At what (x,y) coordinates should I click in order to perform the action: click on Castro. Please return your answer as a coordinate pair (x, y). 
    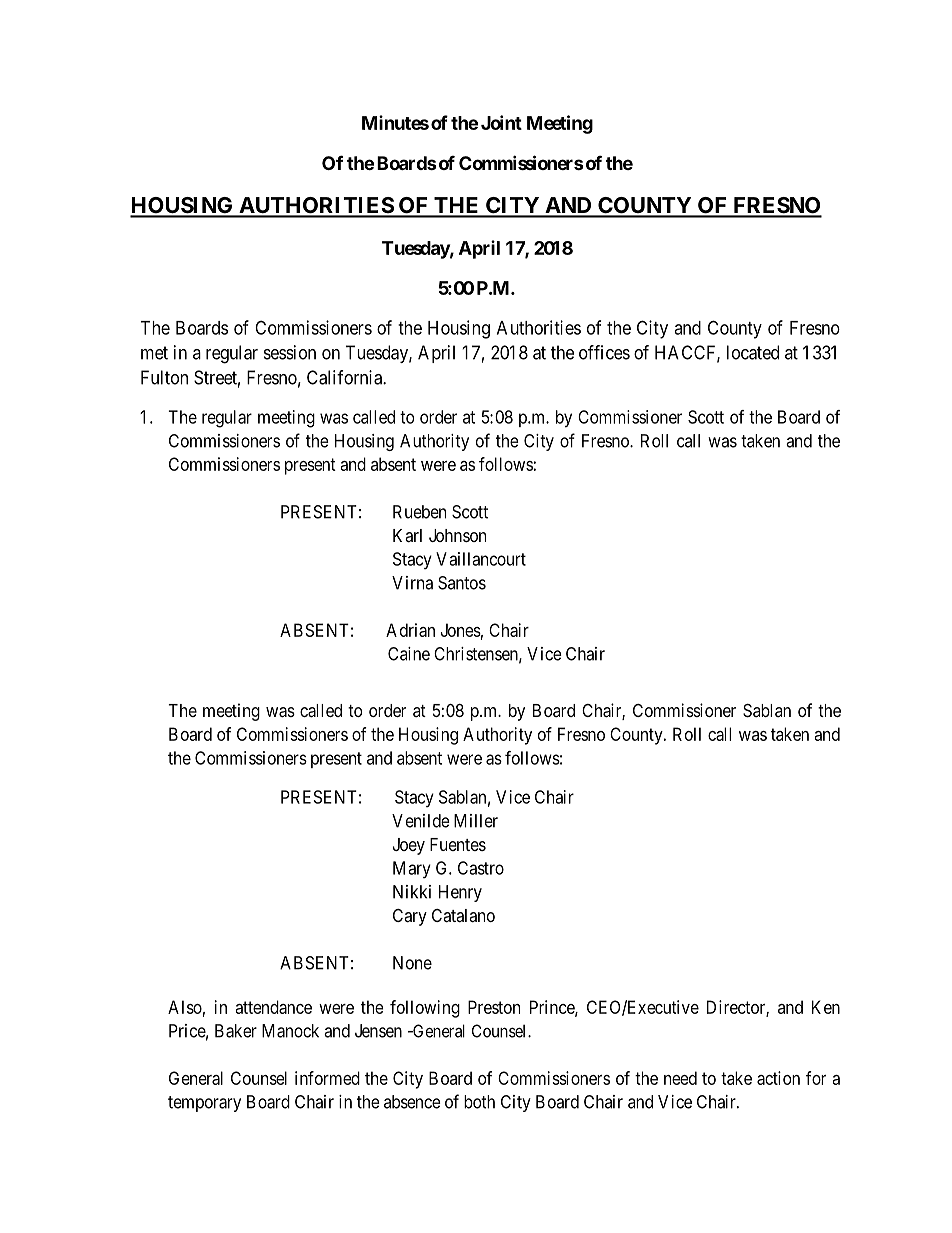
    Looking at the image, I should click on (481, 868).
